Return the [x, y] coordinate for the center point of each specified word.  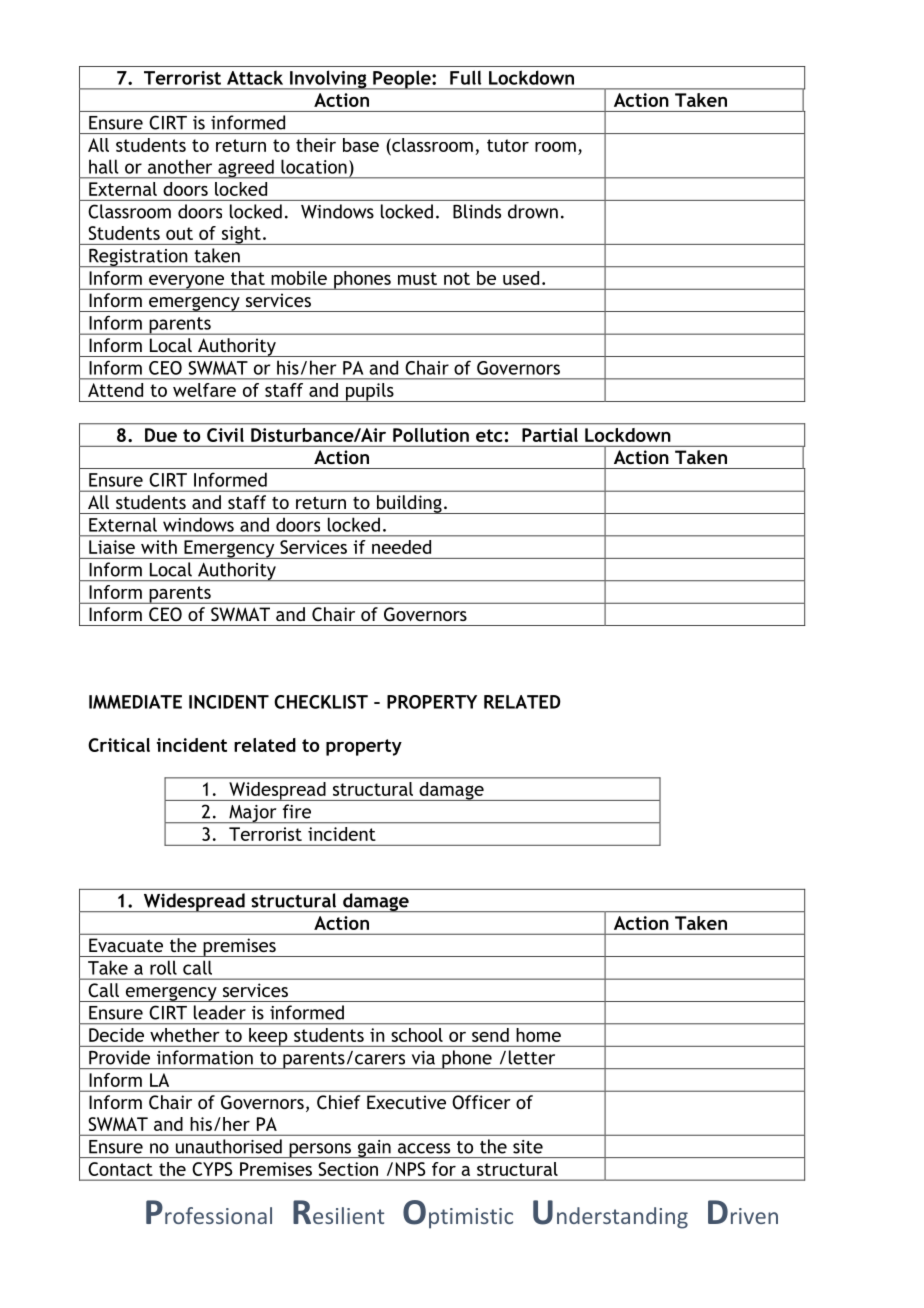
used [521, 278]
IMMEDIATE [135, 702]
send [490, 1035]
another [180, 166]
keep [268, 1037]
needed [401, 547]
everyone [187, 282]
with [159, 547]
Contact [121, 1169]
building [409, 504]
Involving [328, 80]
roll [163, 968]
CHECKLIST [321, 702]
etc [489, 435]
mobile [299, 278]
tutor [508, 145]
